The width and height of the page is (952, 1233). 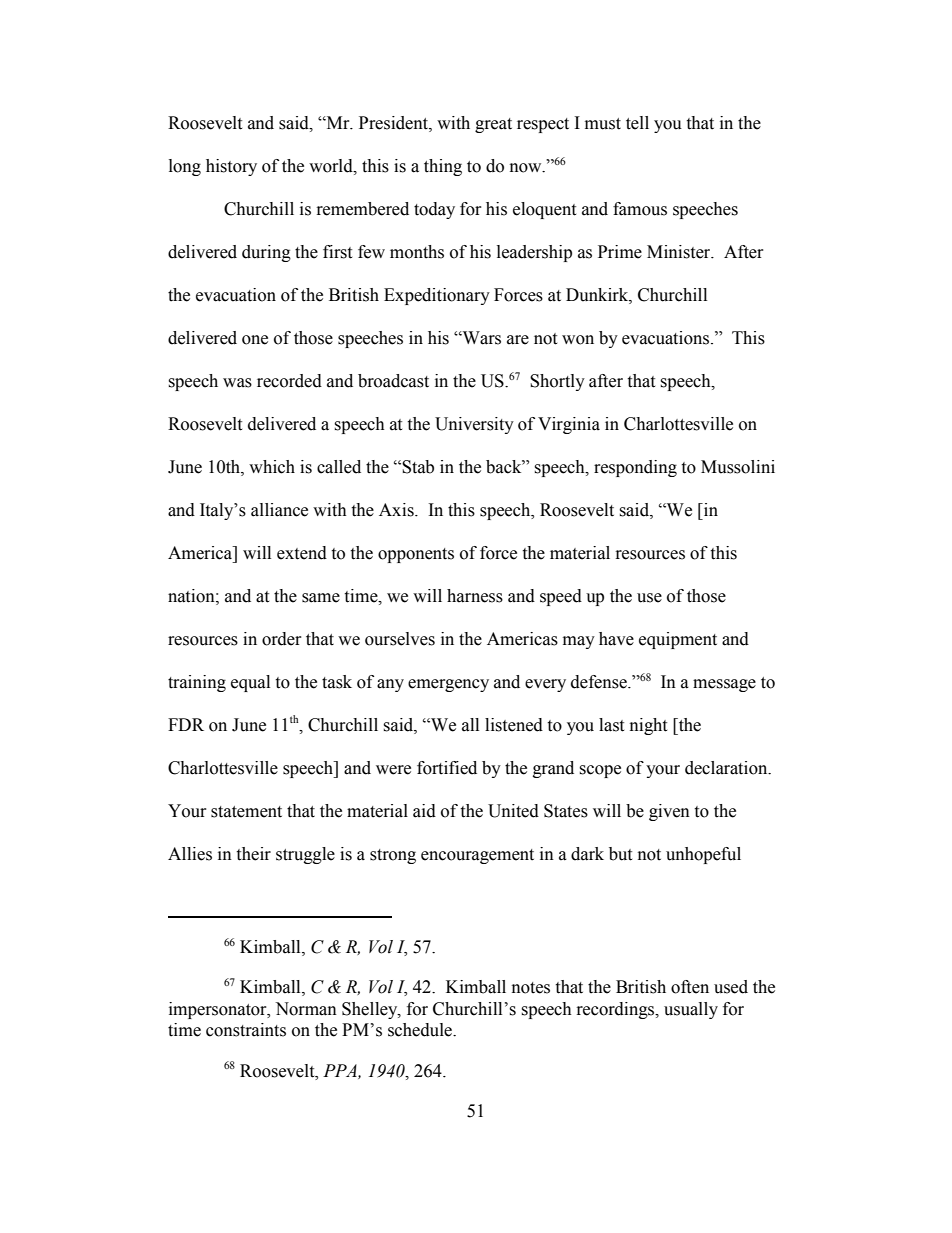 What do you see at coordinates (186, 724) in the page?
I see `FDR` at bounding box center [186, 724].
